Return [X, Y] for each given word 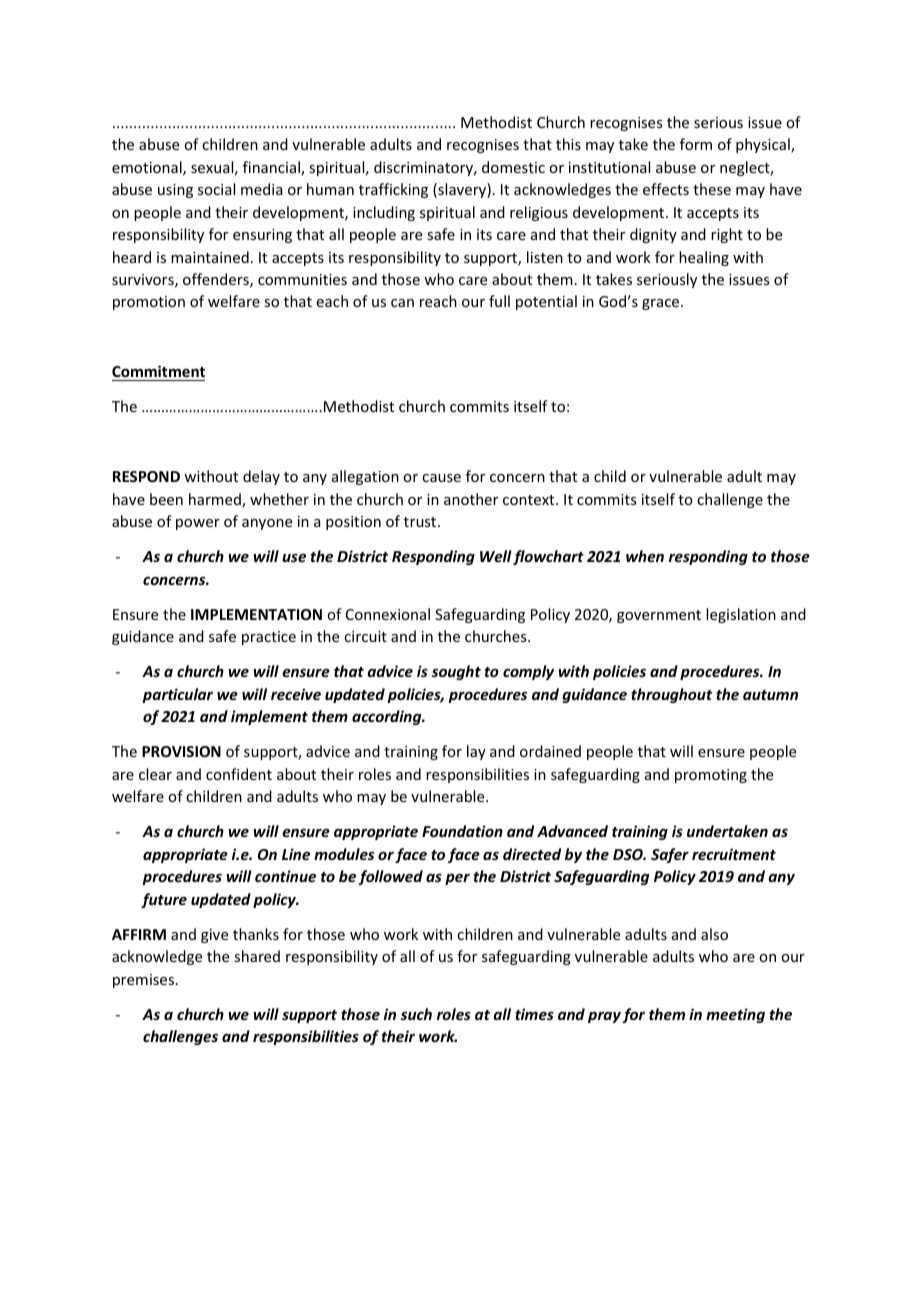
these [712, 189]
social [216, 189]
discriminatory [425, 168]
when [645, 556]
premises [143, 981]
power [198, 524]
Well [496, 556]
